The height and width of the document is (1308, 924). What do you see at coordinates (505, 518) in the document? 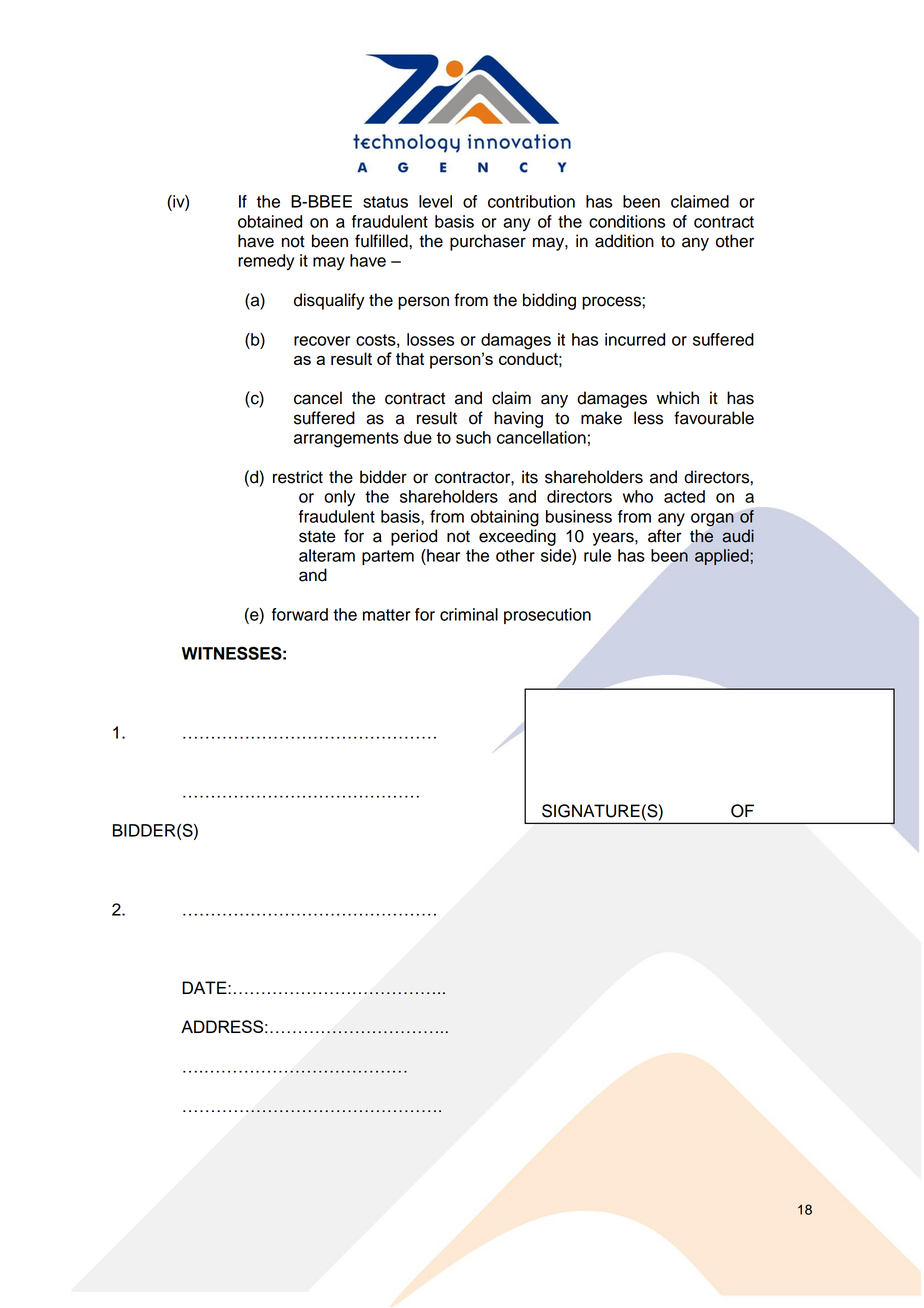
I see `obtaining` at bounding box center [505, 518].
